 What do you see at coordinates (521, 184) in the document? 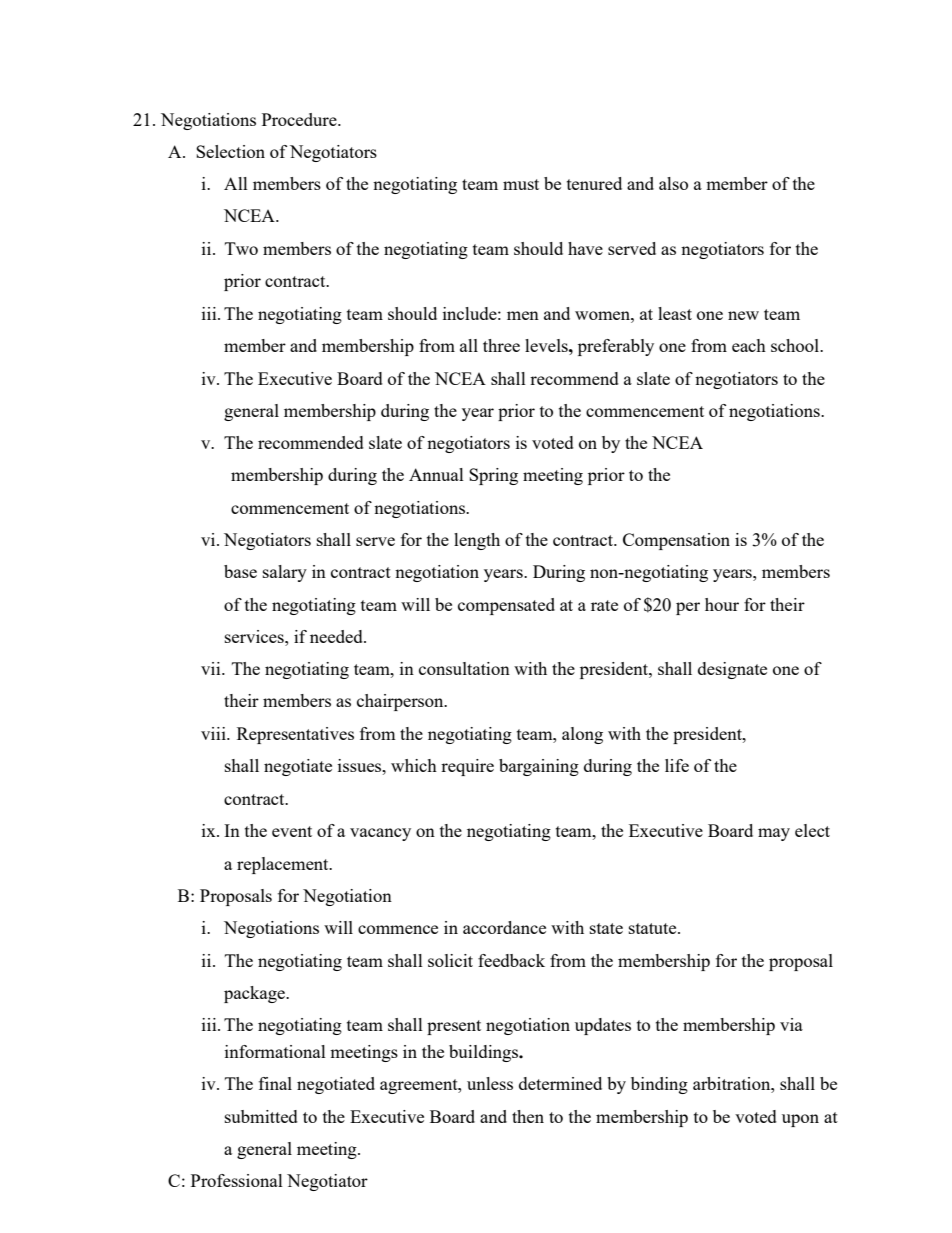
I see `must` at bounding box center [521, 184].
